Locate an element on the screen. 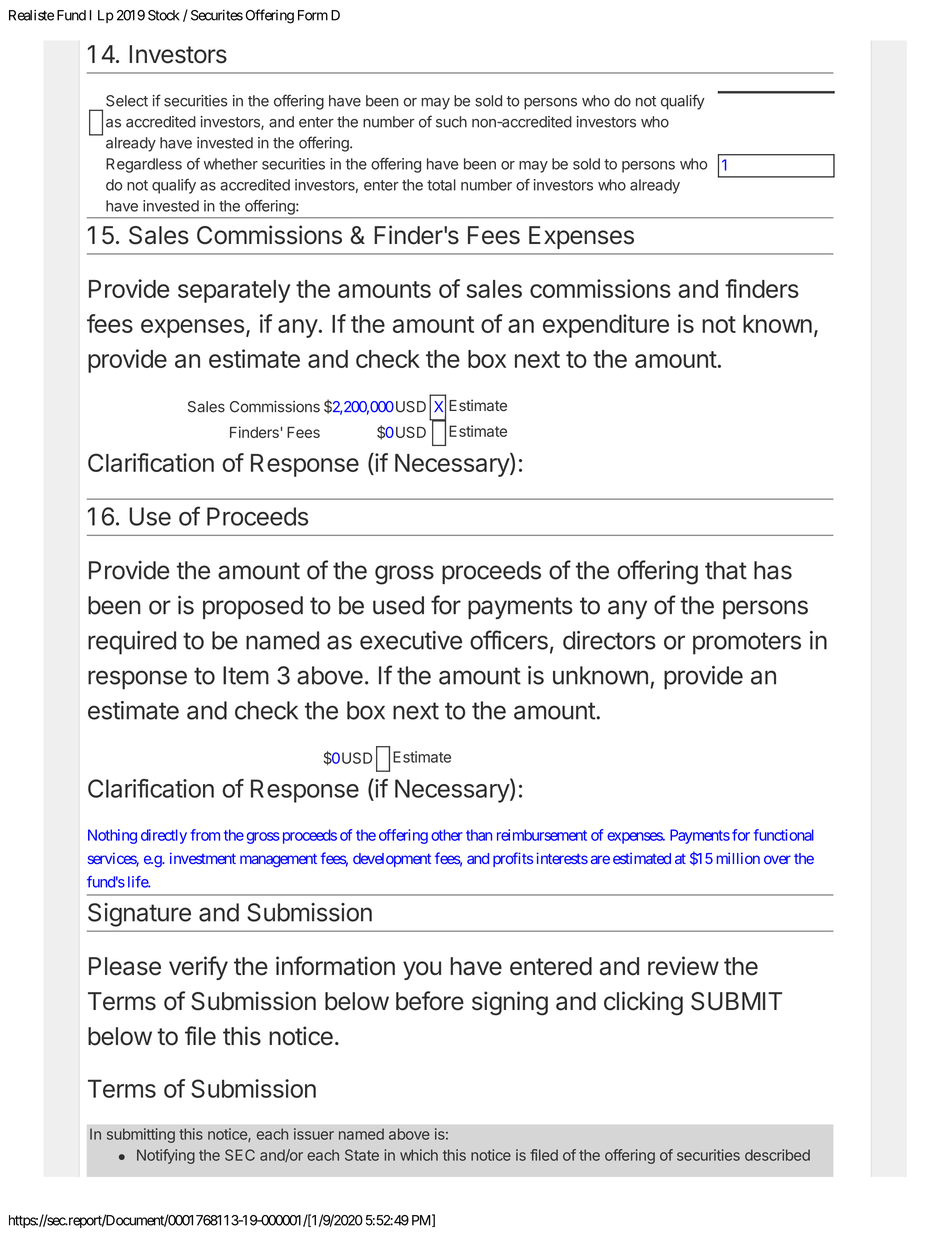  such is located at coordinates (451, 122).
